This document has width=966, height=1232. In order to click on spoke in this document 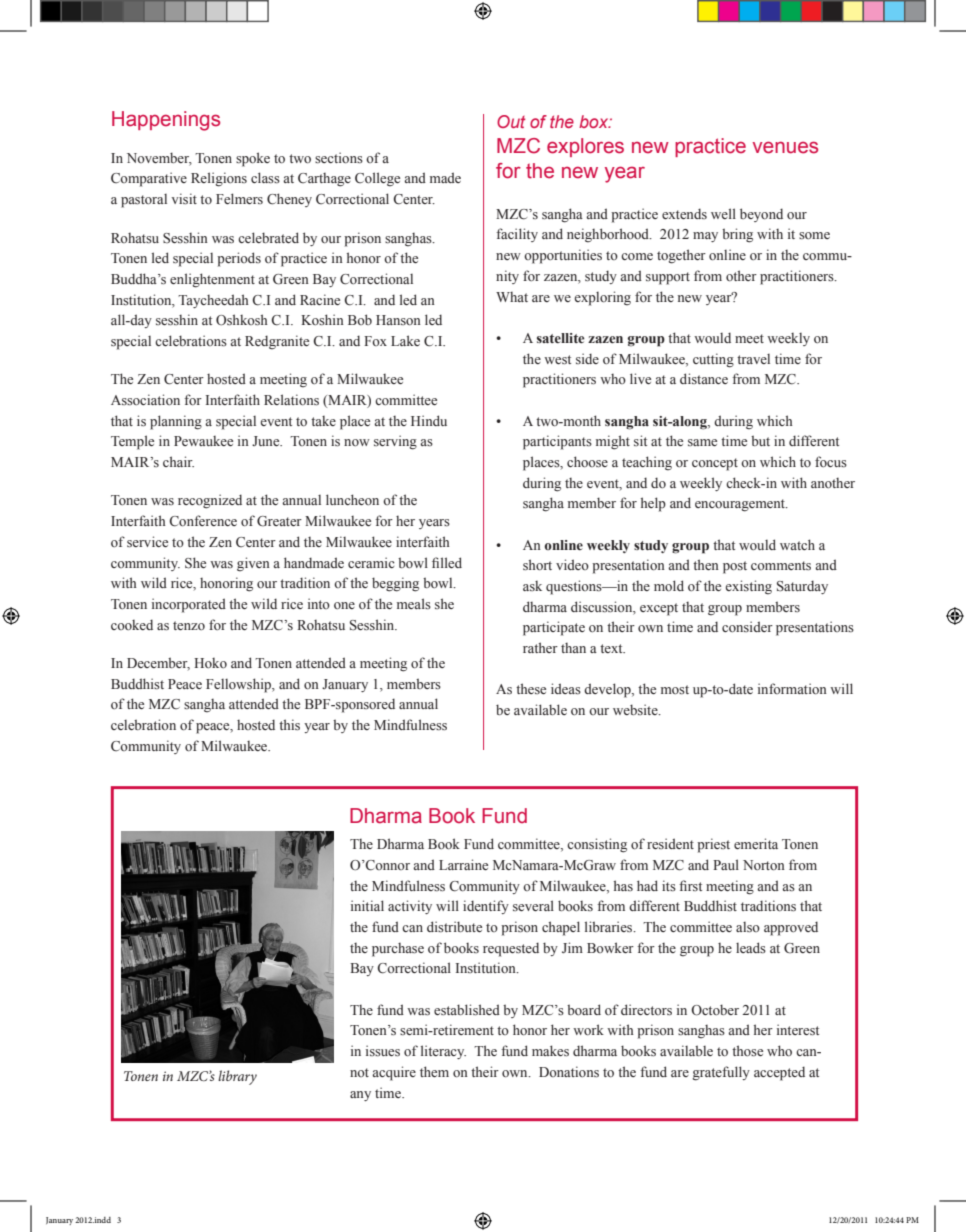, I will do `click(253, 159)`.
